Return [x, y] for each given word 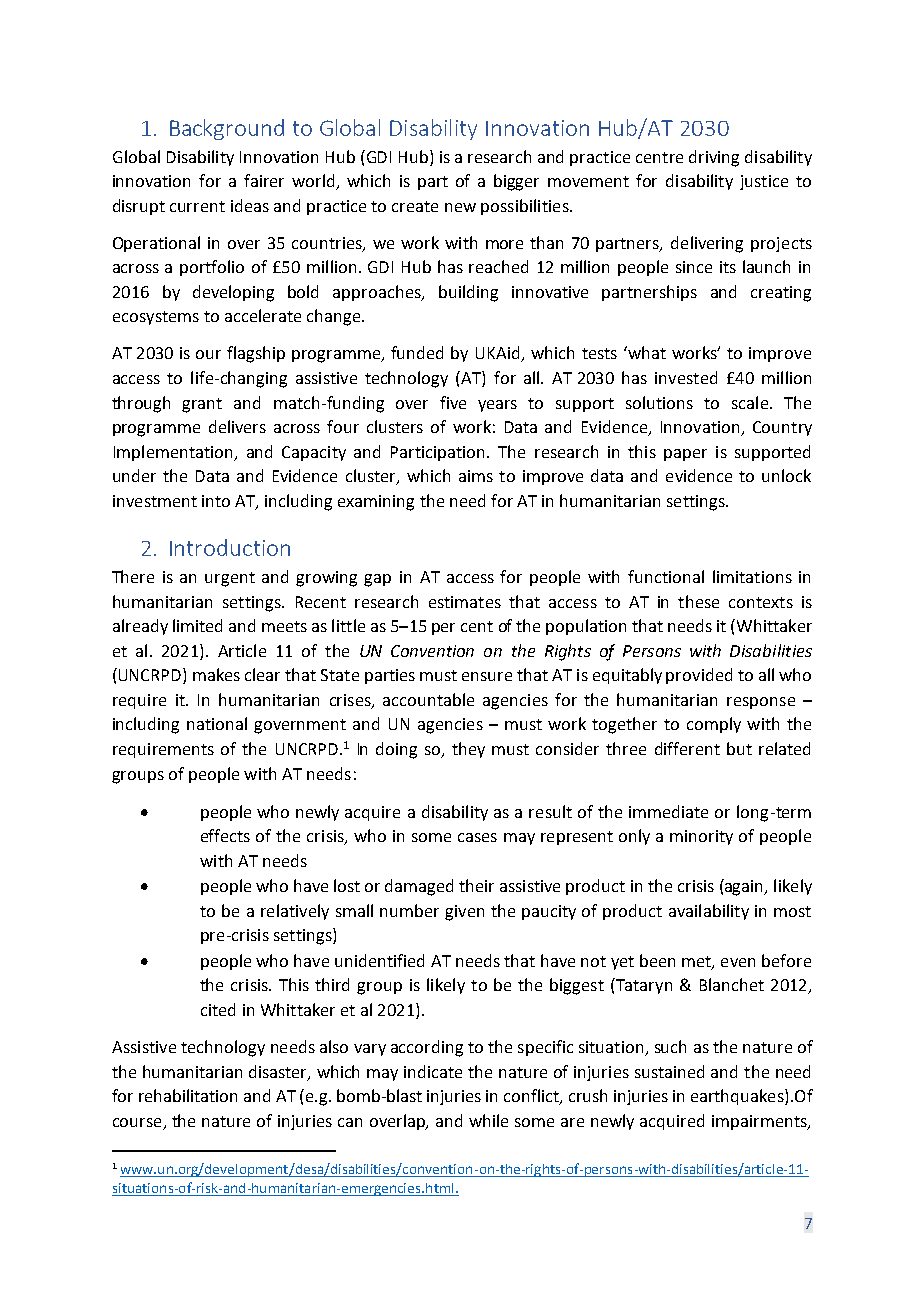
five [453, 402]
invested [686, 377]
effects [225, 835]
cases [477, 837]
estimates [465, 602]
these [698, 601]
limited [197, 625]
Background [227, 129]
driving [714, 158]
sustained [669, 1071]
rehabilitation [188, 1095]
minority [701, 837]
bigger [516, 182]
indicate [433, 1071]
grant [202, 405]
